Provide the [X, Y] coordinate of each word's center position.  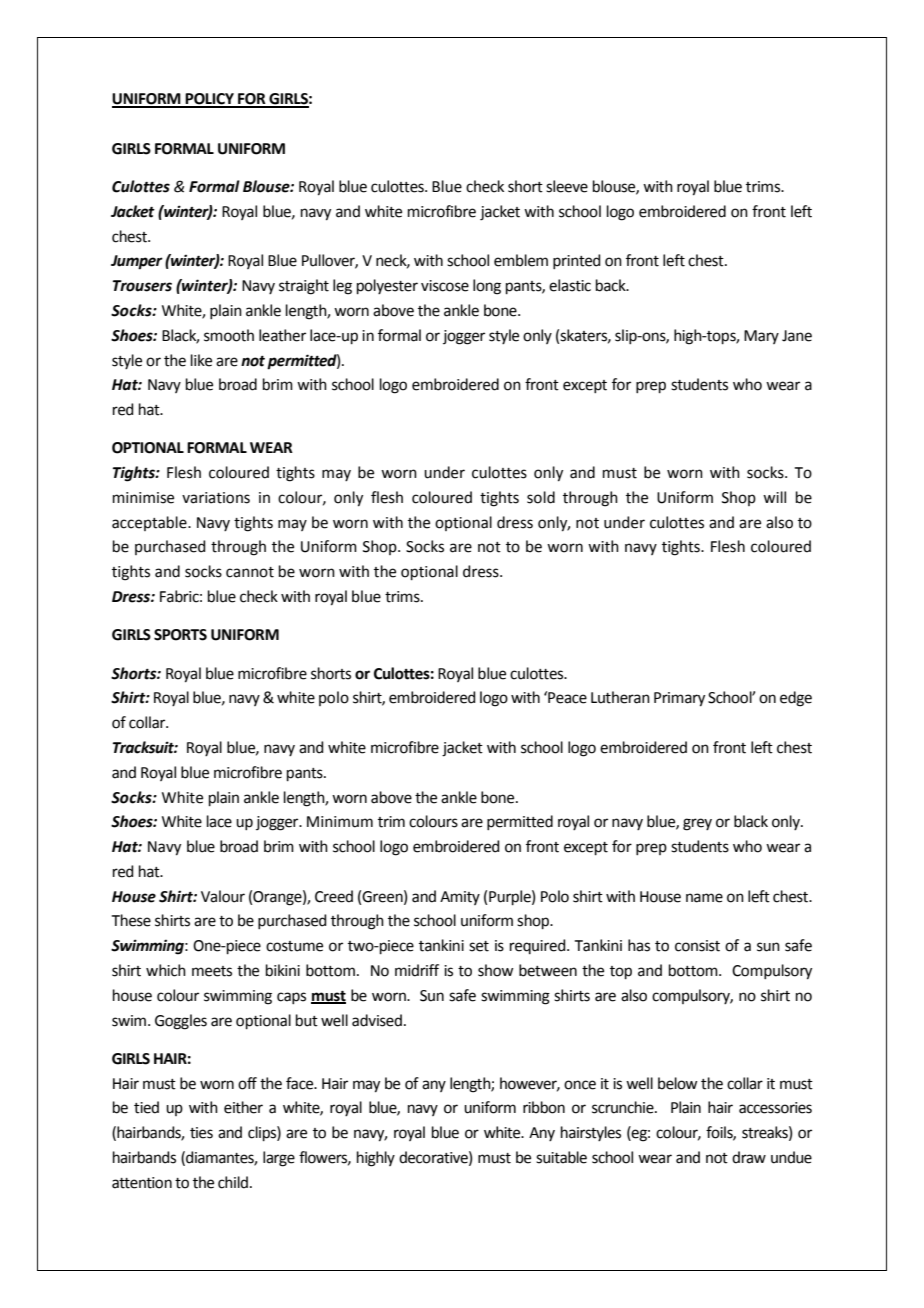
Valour [223, 896]
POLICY [209, 100]
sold [541, 497]
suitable [561, 1157]
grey [697, 824]
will [774, 497]
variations [216, 498]
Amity [460, 898]
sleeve [567, 186]
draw [749, 1157]
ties [201, 1133]
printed [577, 261]
